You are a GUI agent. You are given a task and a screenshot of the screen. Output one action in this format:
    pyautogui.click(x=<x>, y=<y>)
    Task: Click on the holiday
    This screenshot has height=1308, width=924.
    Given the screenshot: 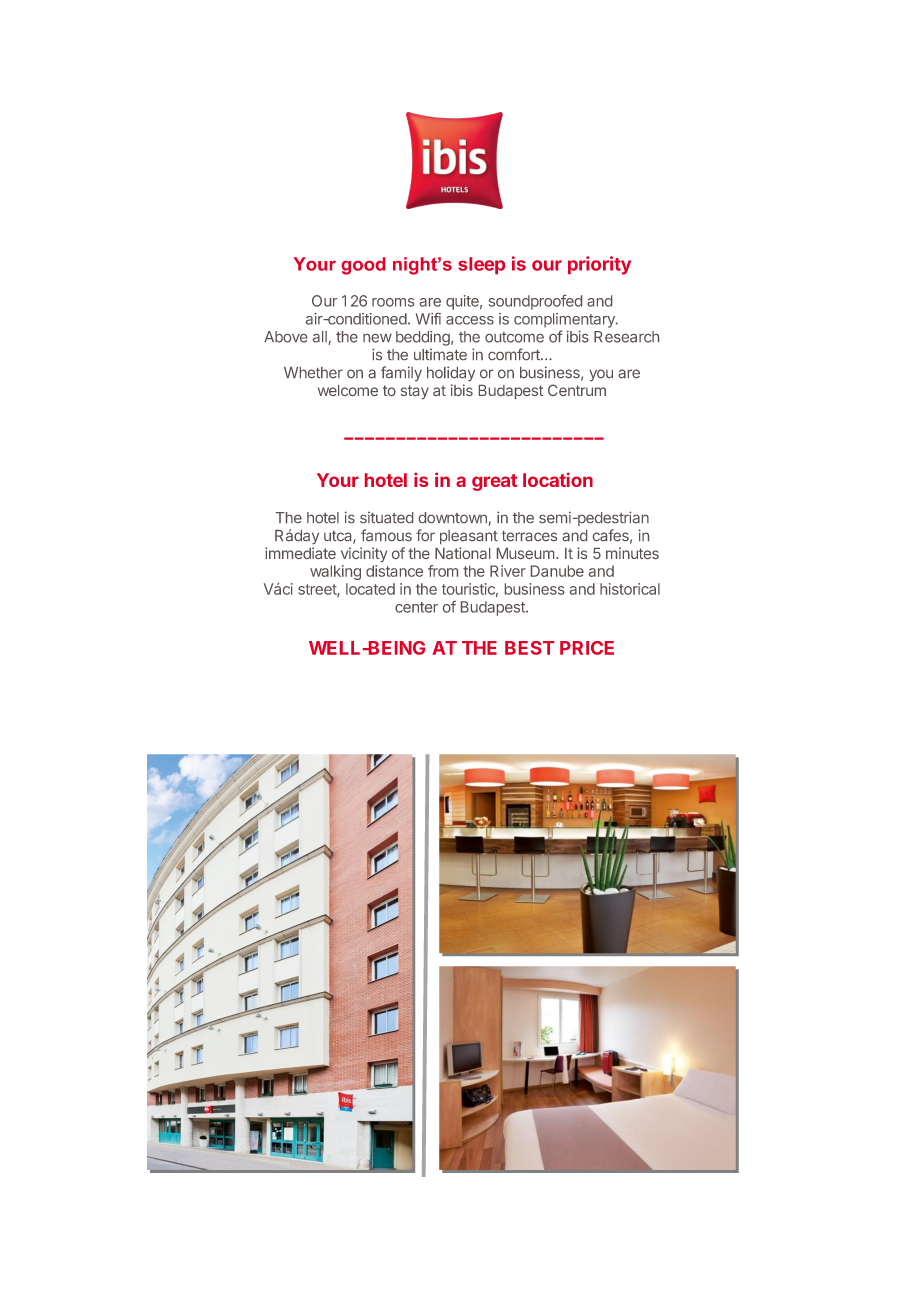 What is the action you would take?
    pyautogui.click(x=451, y=373)
